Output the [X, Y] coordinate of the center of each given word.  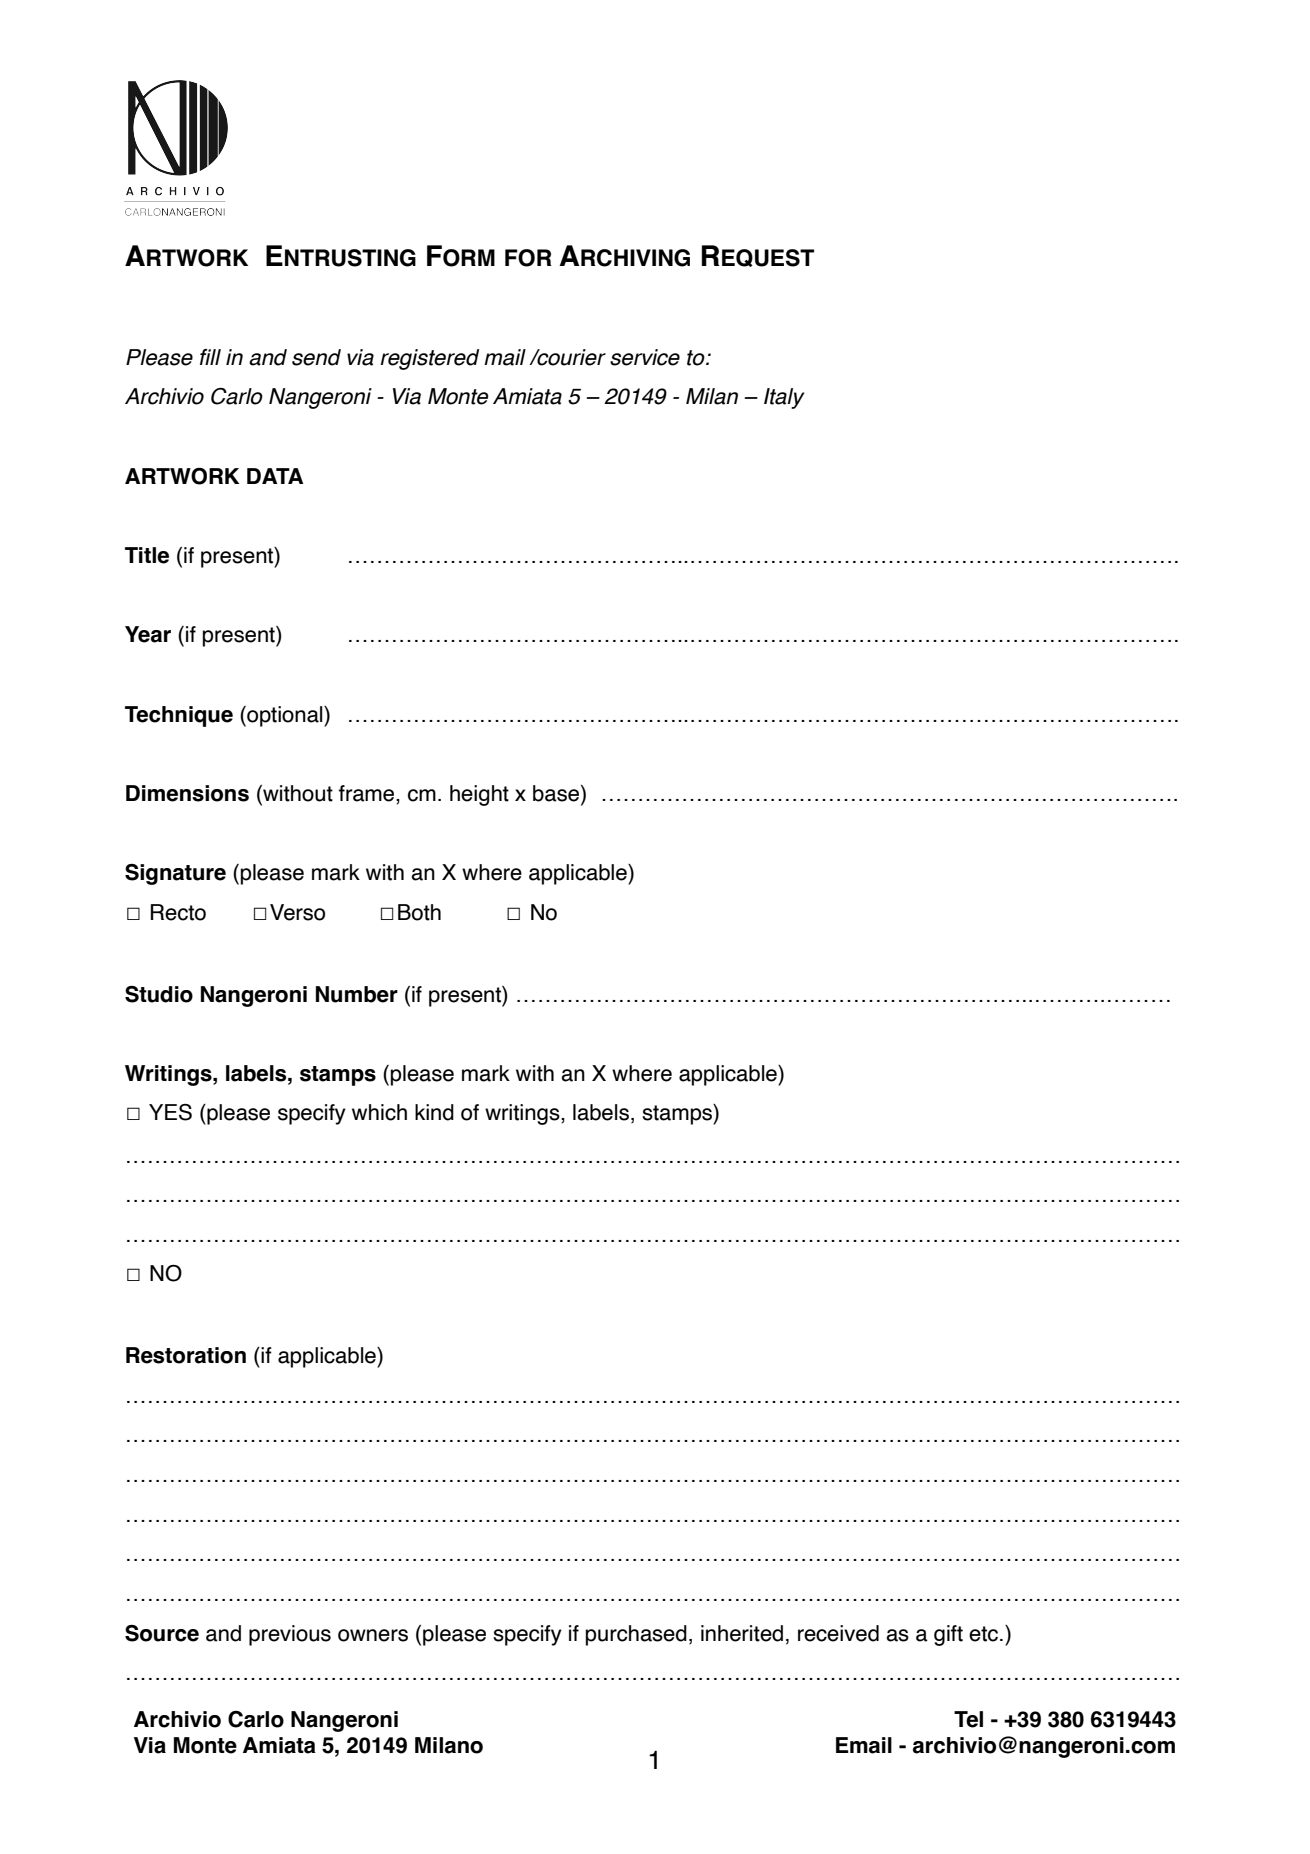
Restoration [186, 1355]
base [557, 794]
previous [290, 1635]
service [645, 357]
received [838, 1633]
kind [434, 1112]
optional [285, 716]
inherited [742, 1633]
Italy [784, 398]
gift [948, 1635]
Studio [159, 994]
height [479, 795]
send [316, 357]
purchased [636, 1635]
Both [419, 912]
